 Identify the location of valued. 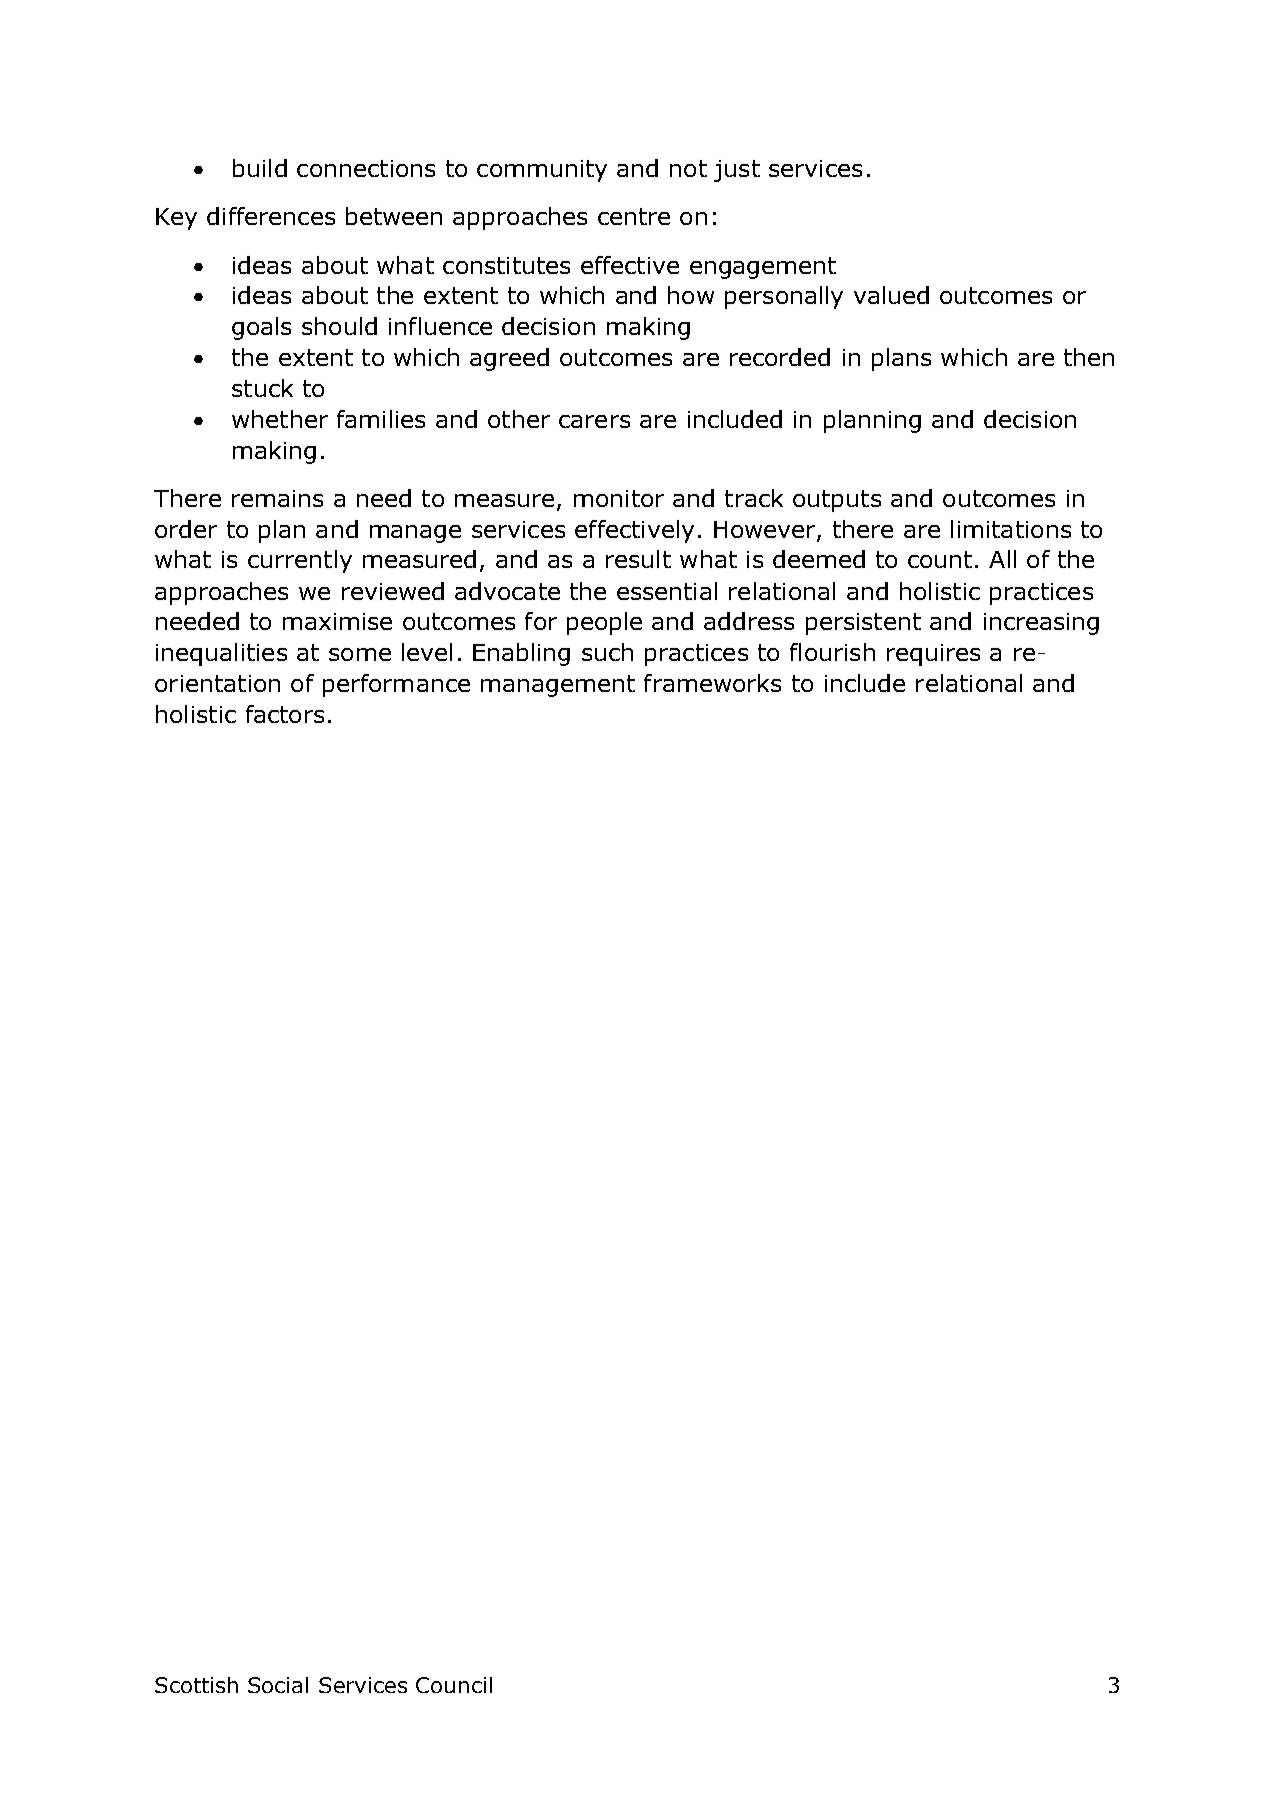
(891, 295).
